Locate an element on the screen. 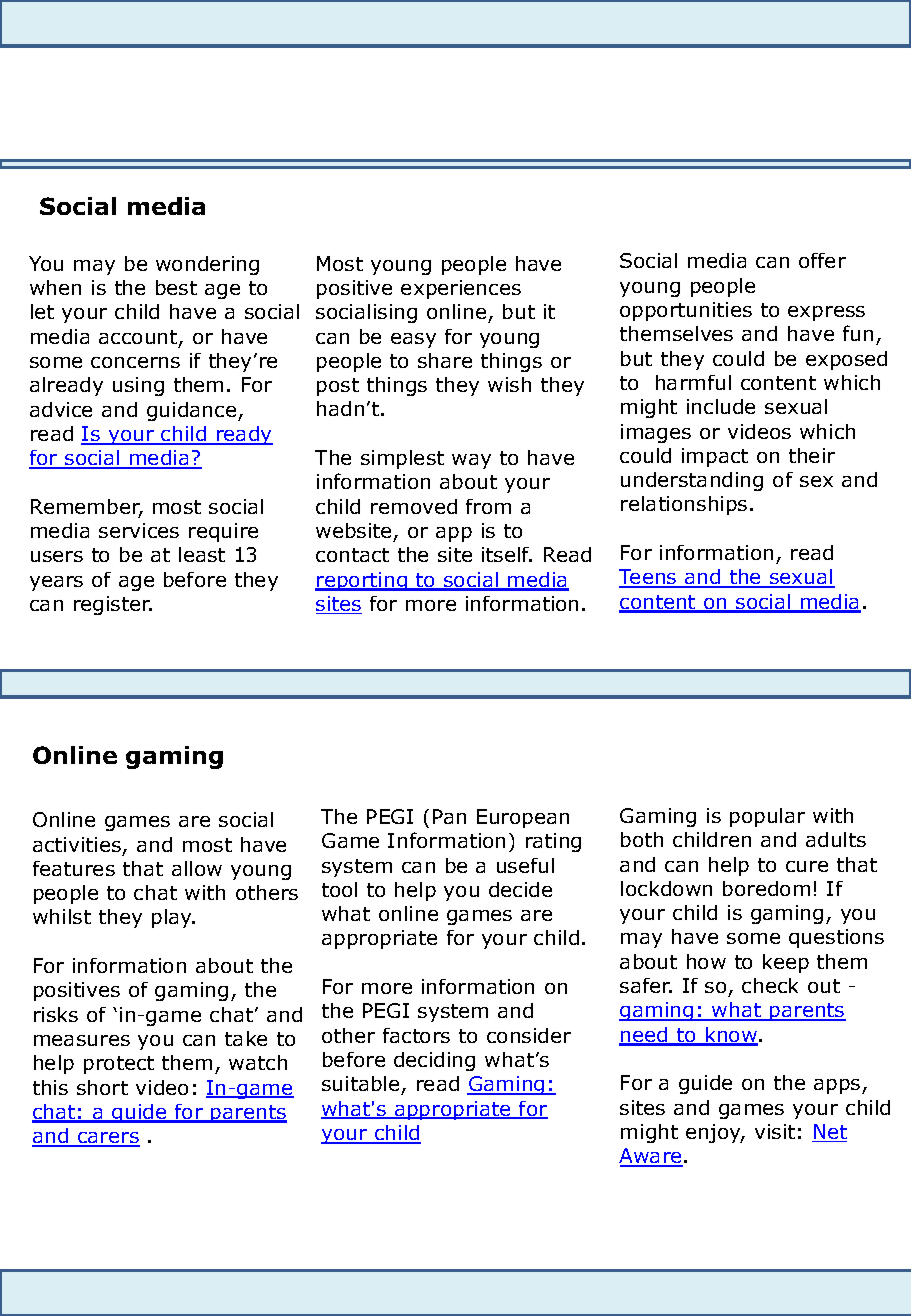 This screenshot has width=911, height=1316. carers is located at coordinates (108, 1139).
